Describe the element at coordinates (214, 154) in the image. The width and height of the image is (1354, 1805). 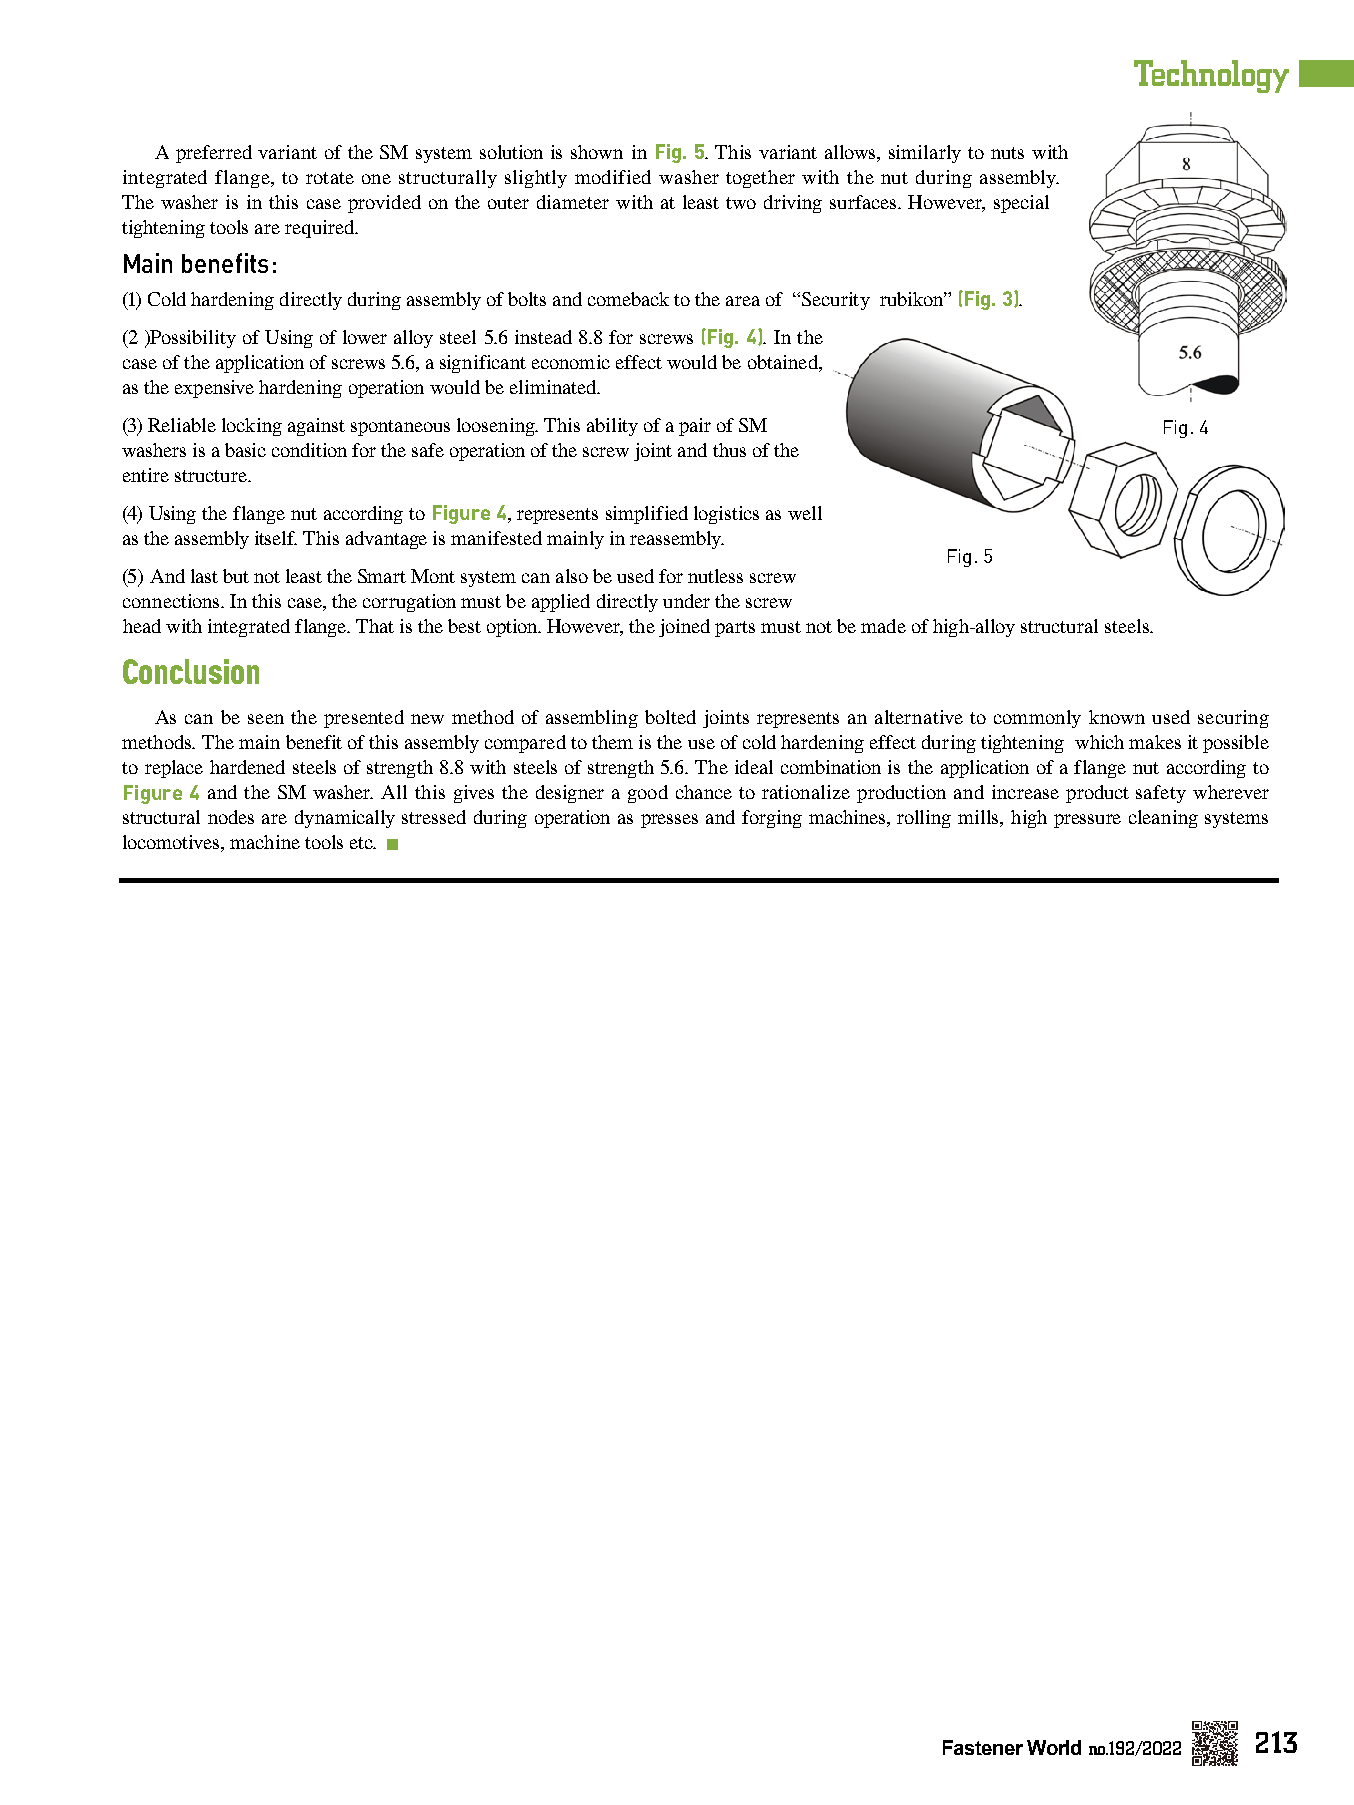
I see `preferred` at that location.
